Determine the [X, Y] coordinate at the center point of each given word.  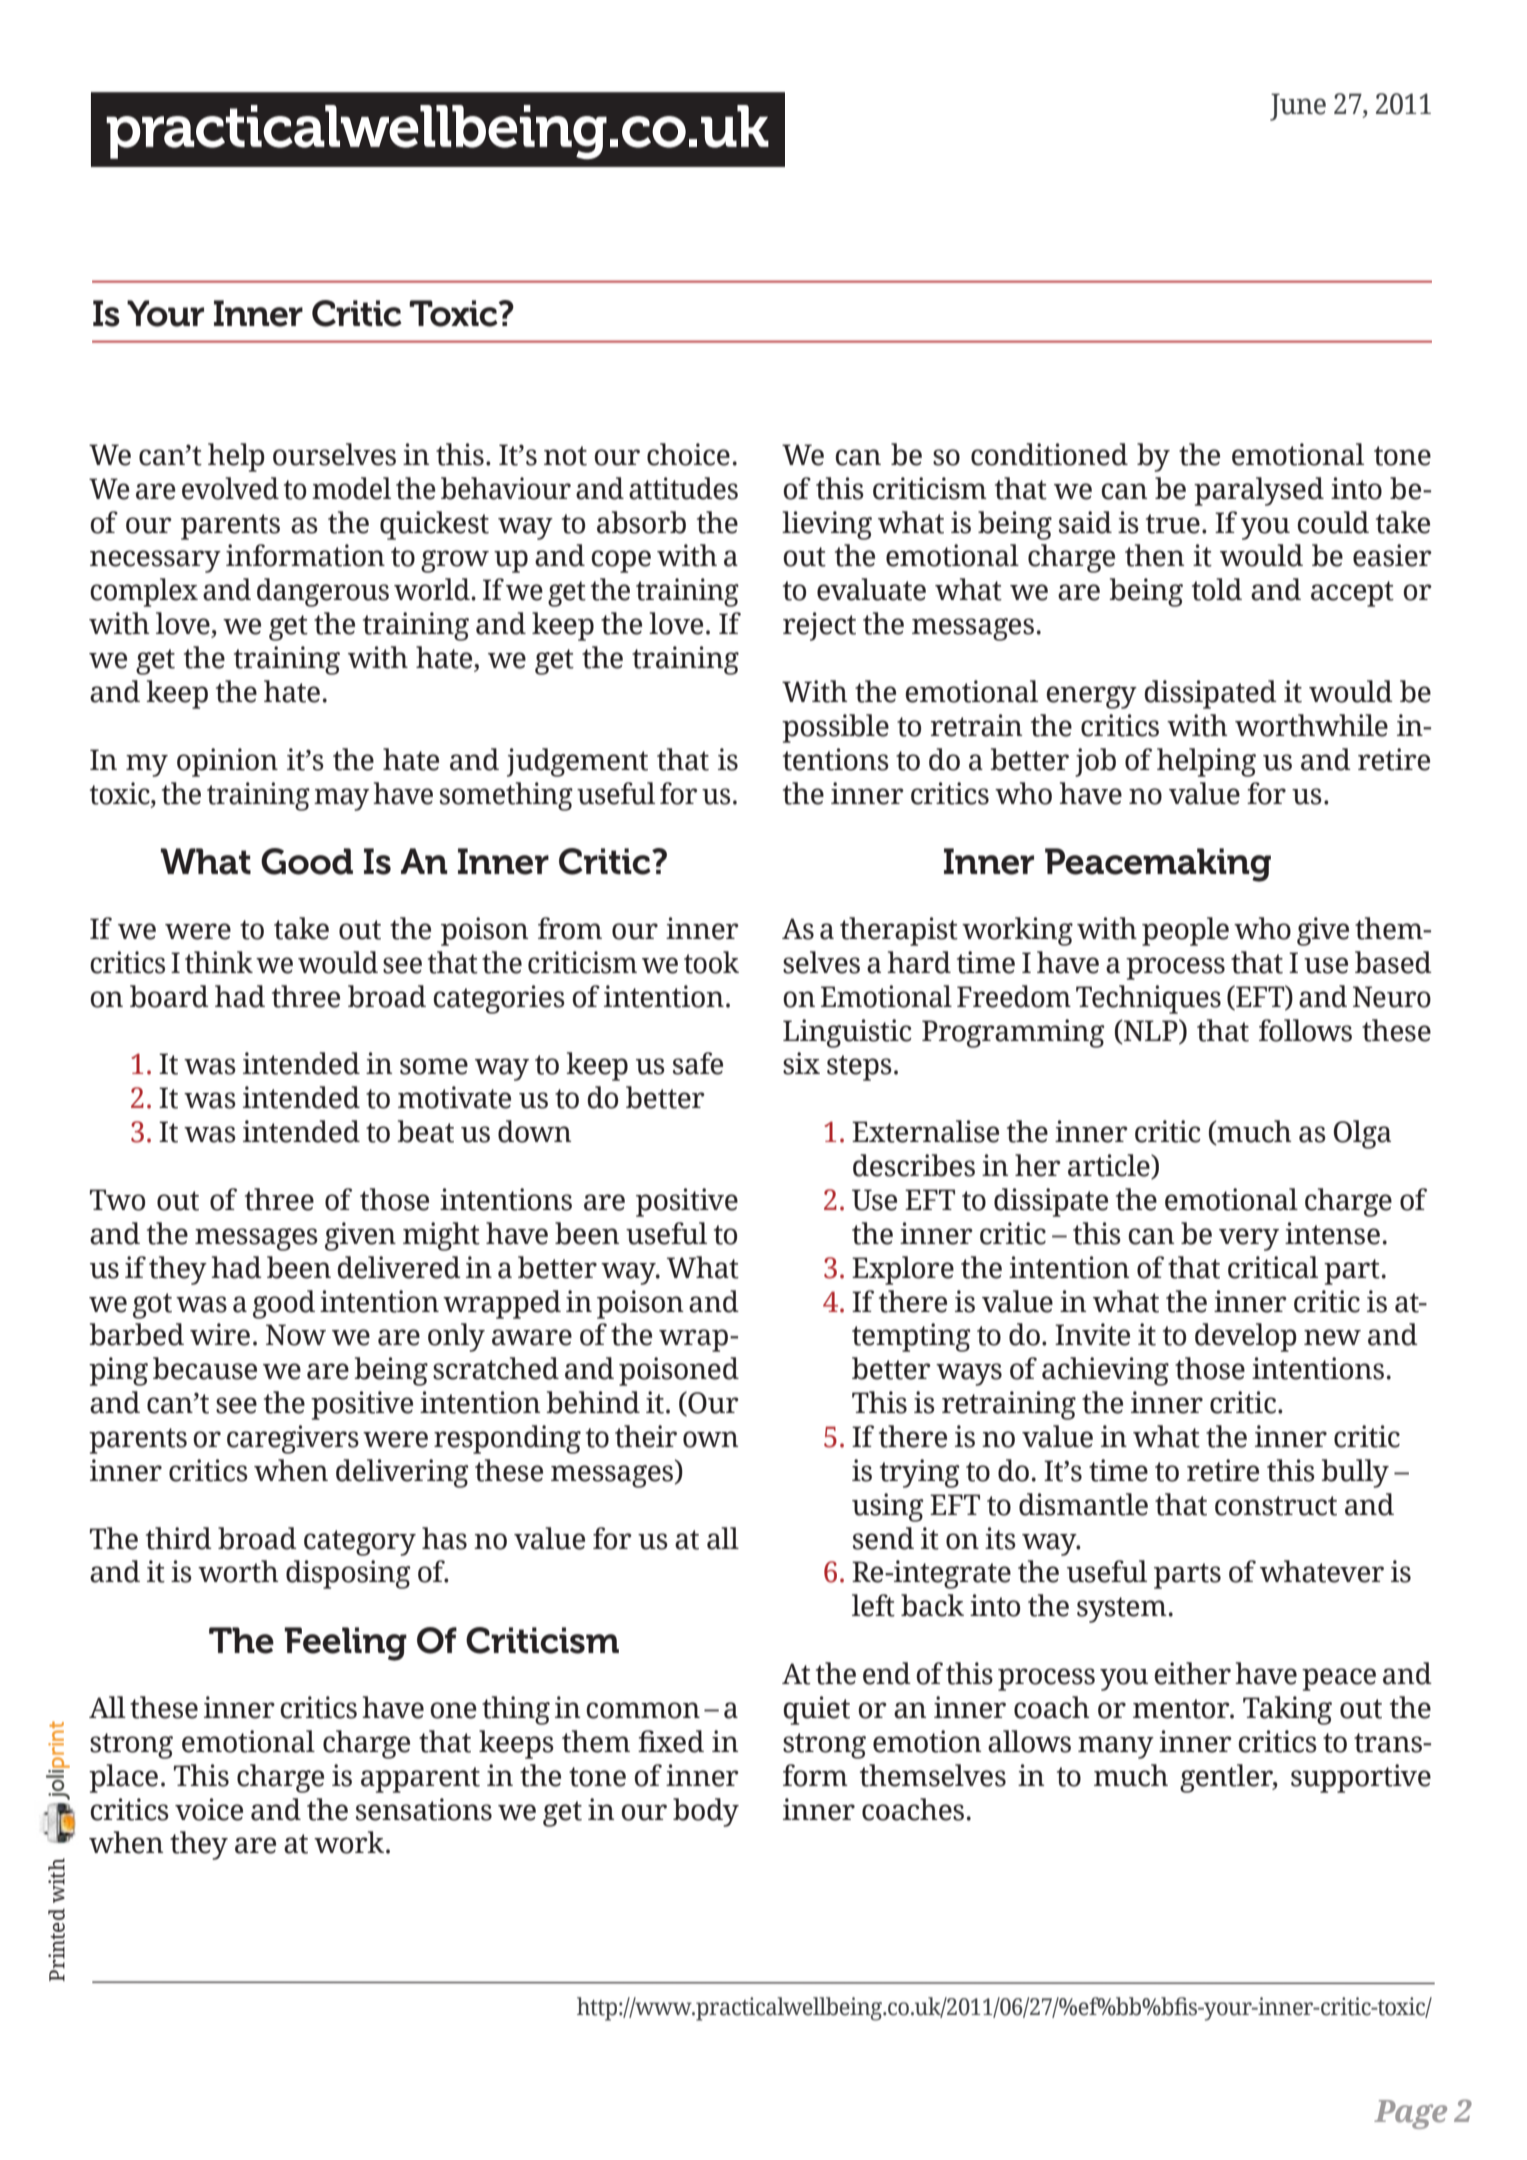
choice [688, 454]
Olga [1362, 1134]
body [706, 1812]
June [1298, 107]
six [801, 1063]
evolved [230, 488]
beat [425, 1131]
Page [1410, 2114]
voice [209, 1809]
